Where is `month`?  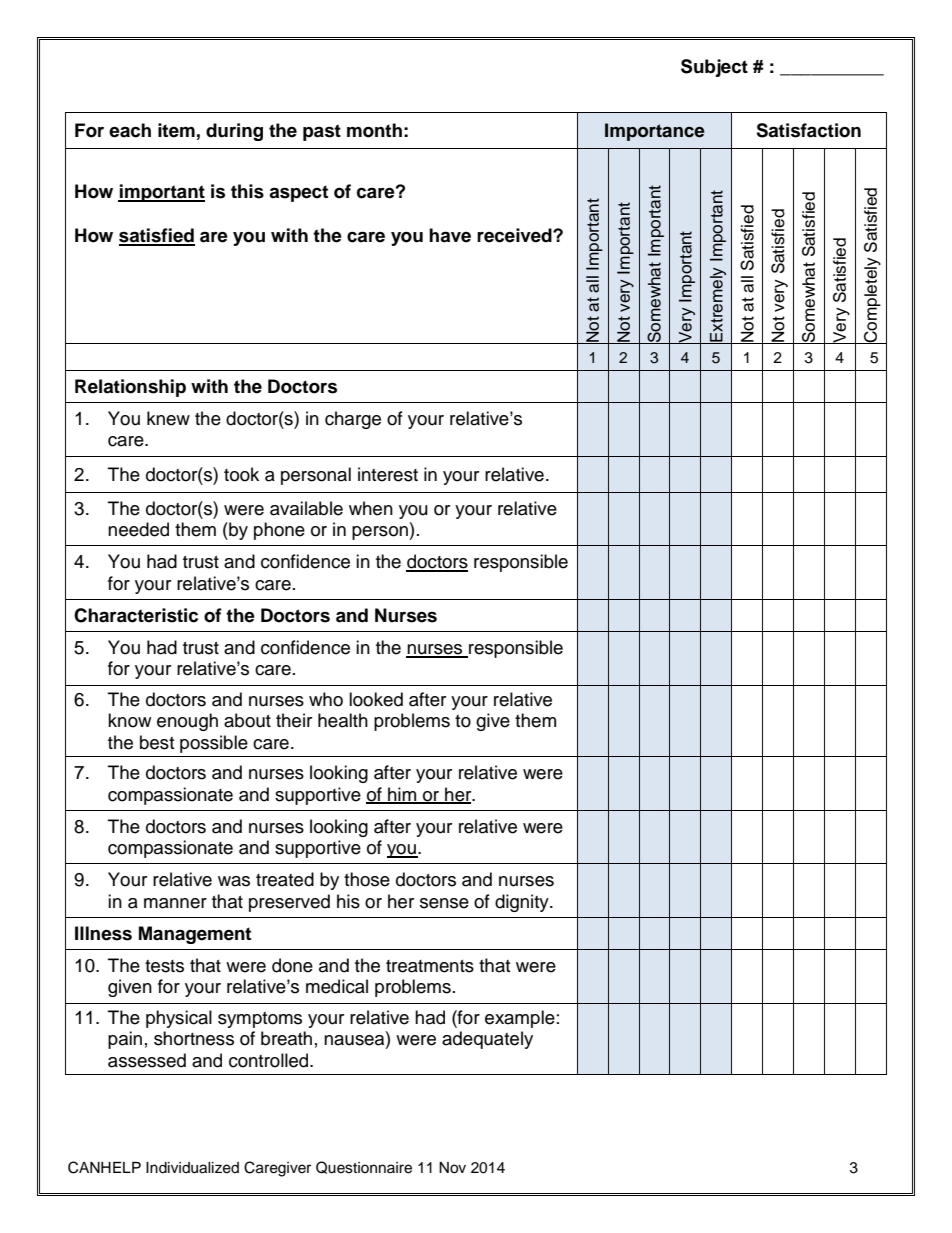 month is located at coordinates (374, 130).
